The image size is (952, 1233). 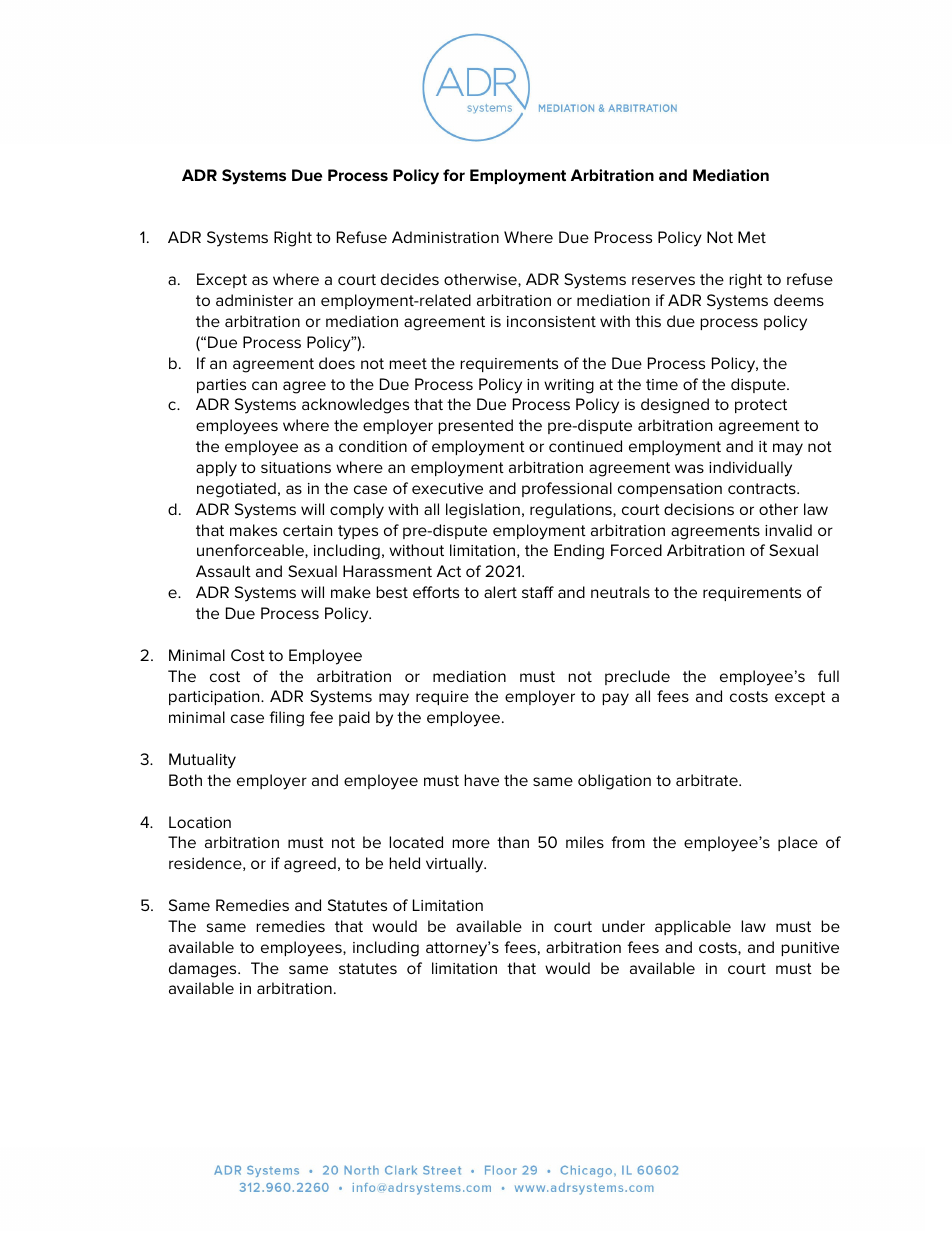 What do you see at coordinates (500, 592) in the screenshot?
I see `alert` at bounding box center [500, 592].
